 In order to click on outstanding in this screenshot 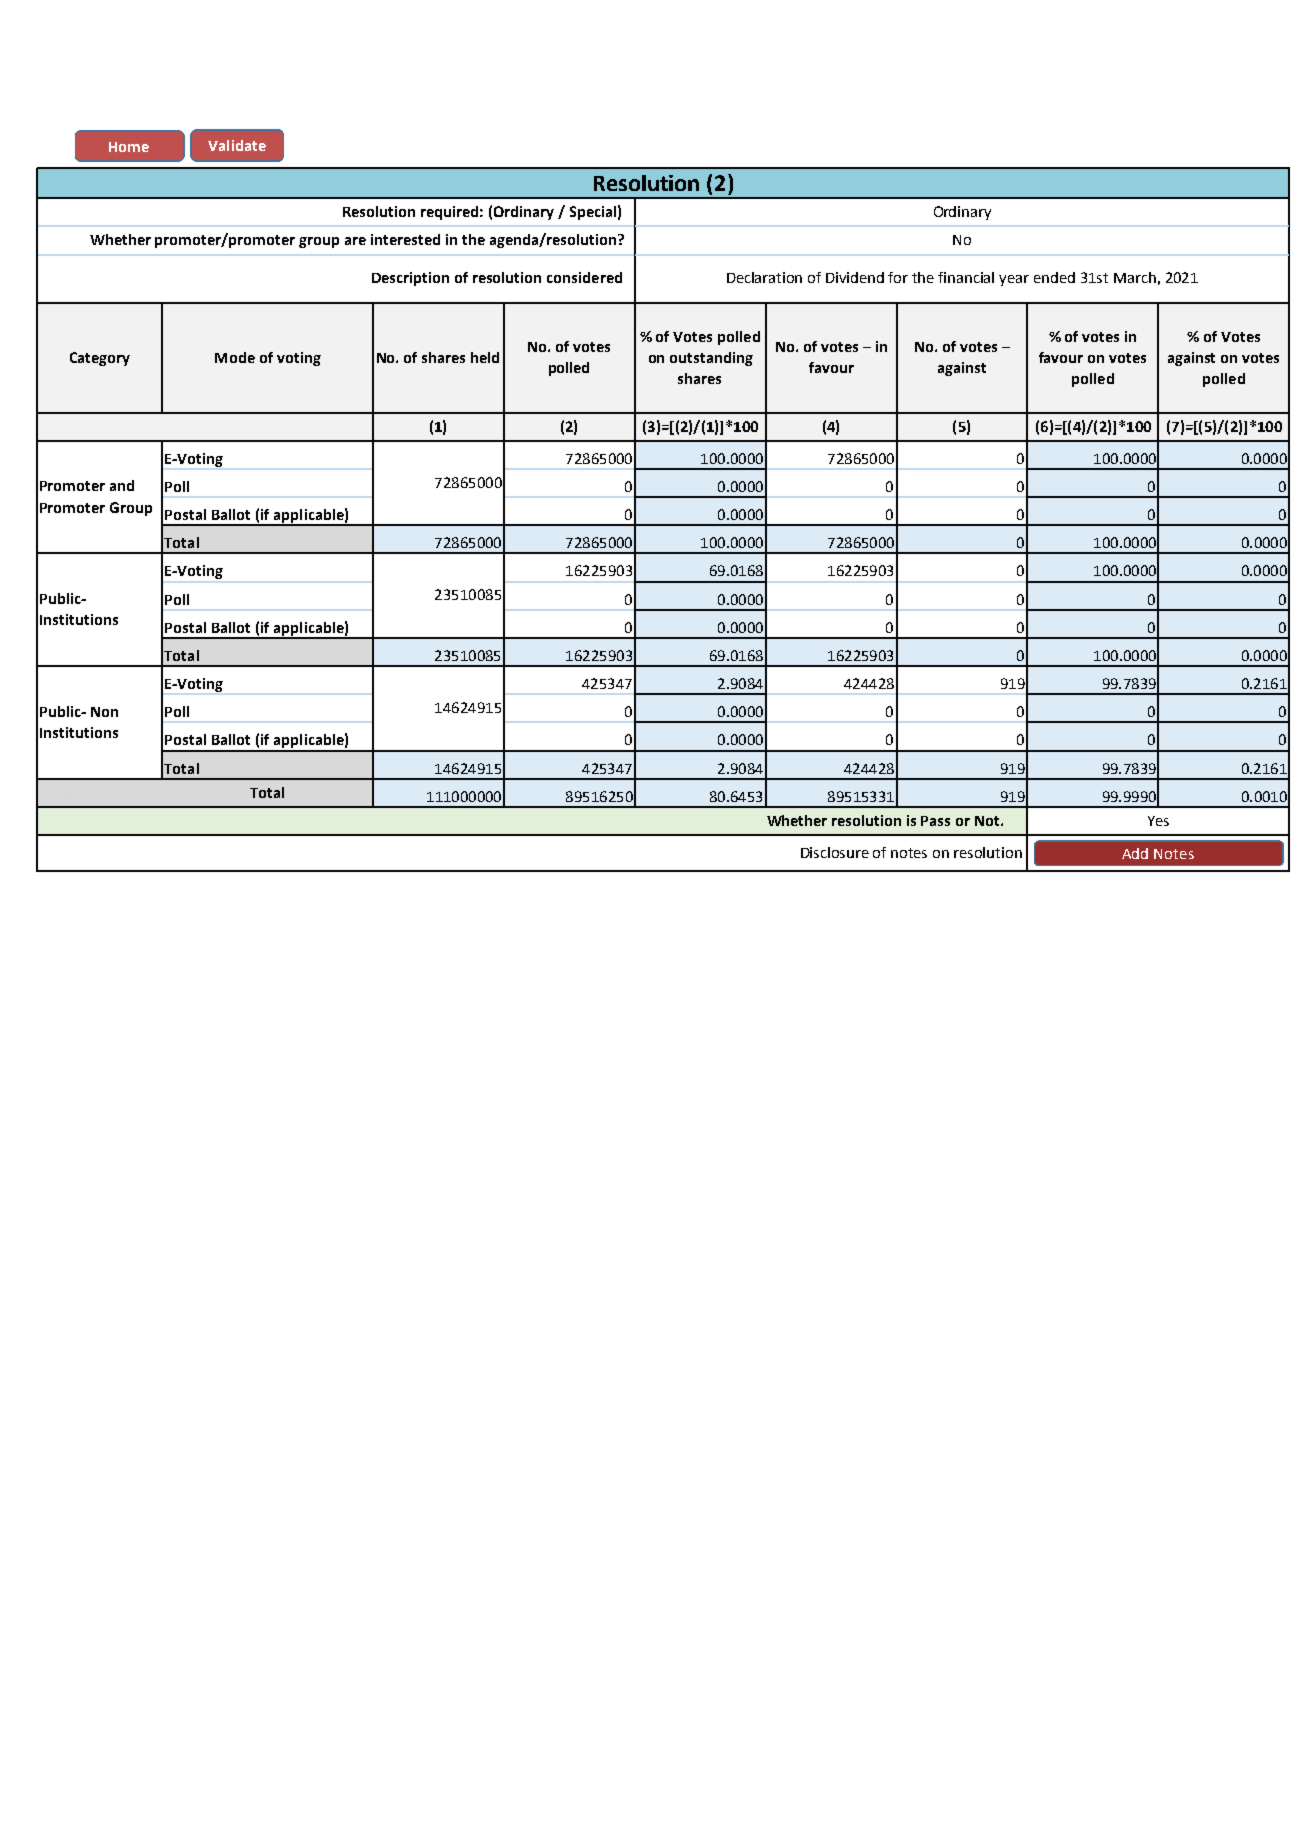, I will do `click(711, 359)`.
